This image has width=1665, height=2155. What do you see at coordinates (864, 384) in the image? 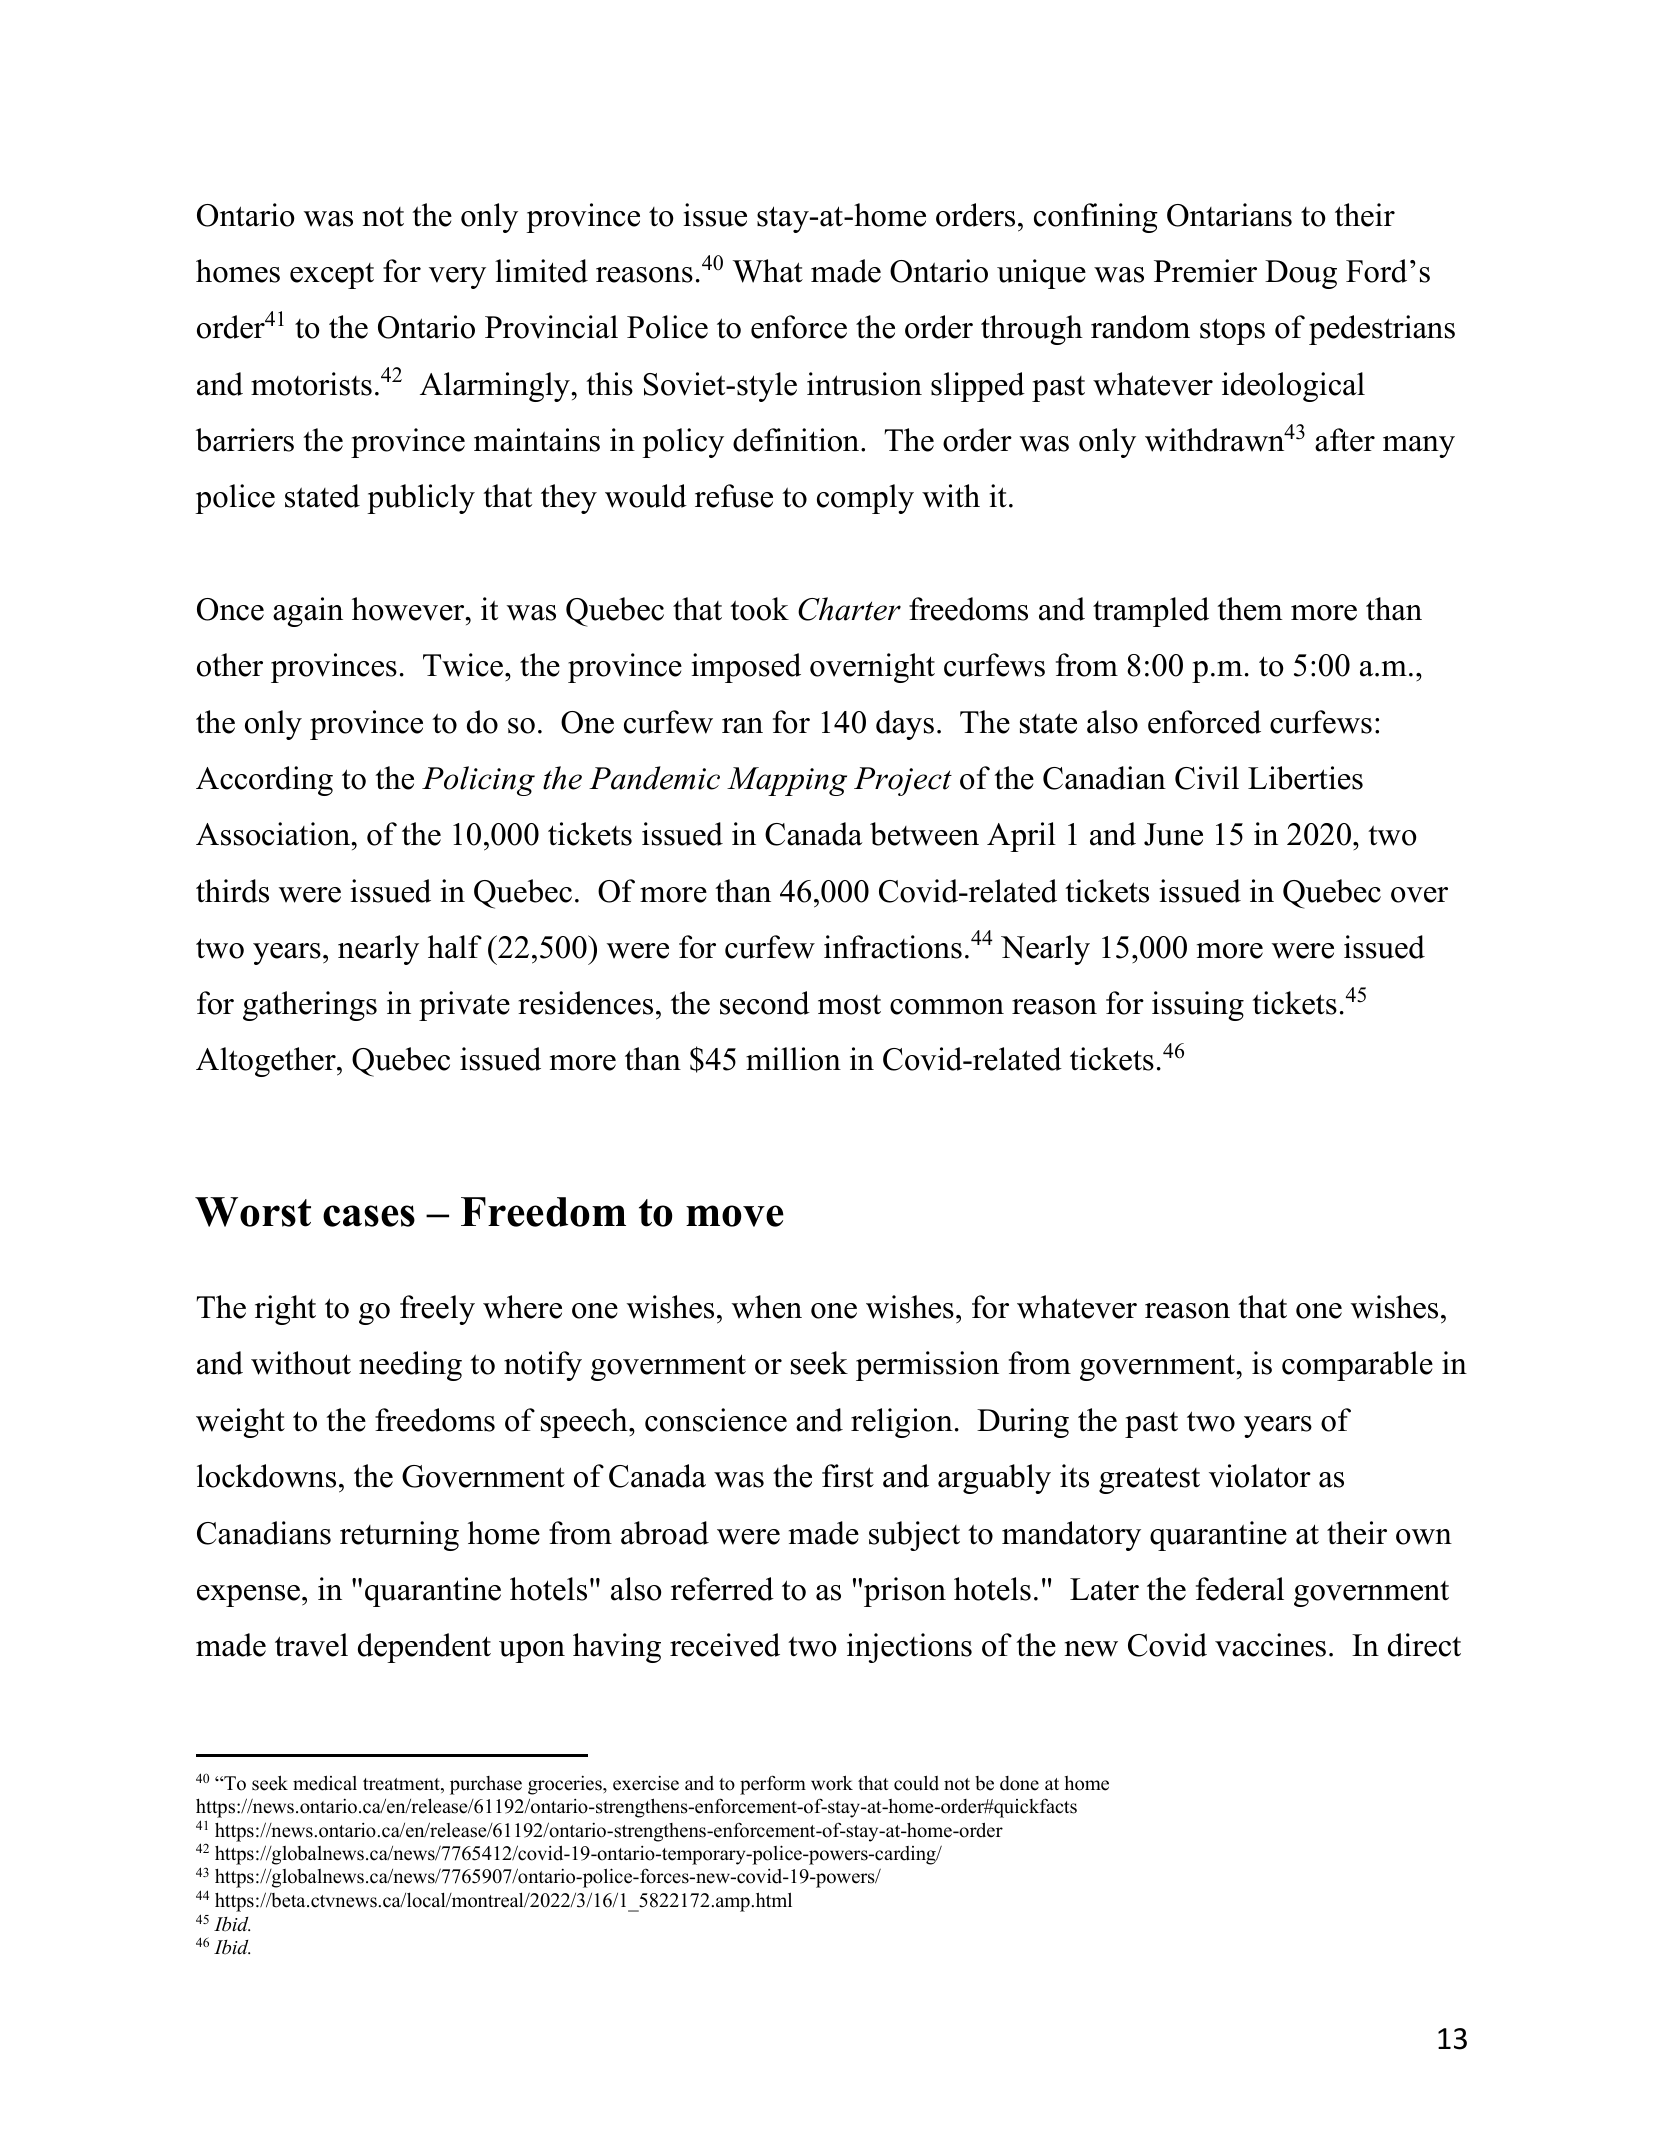
I see `intrusion` at bounding box center [864, 384].
